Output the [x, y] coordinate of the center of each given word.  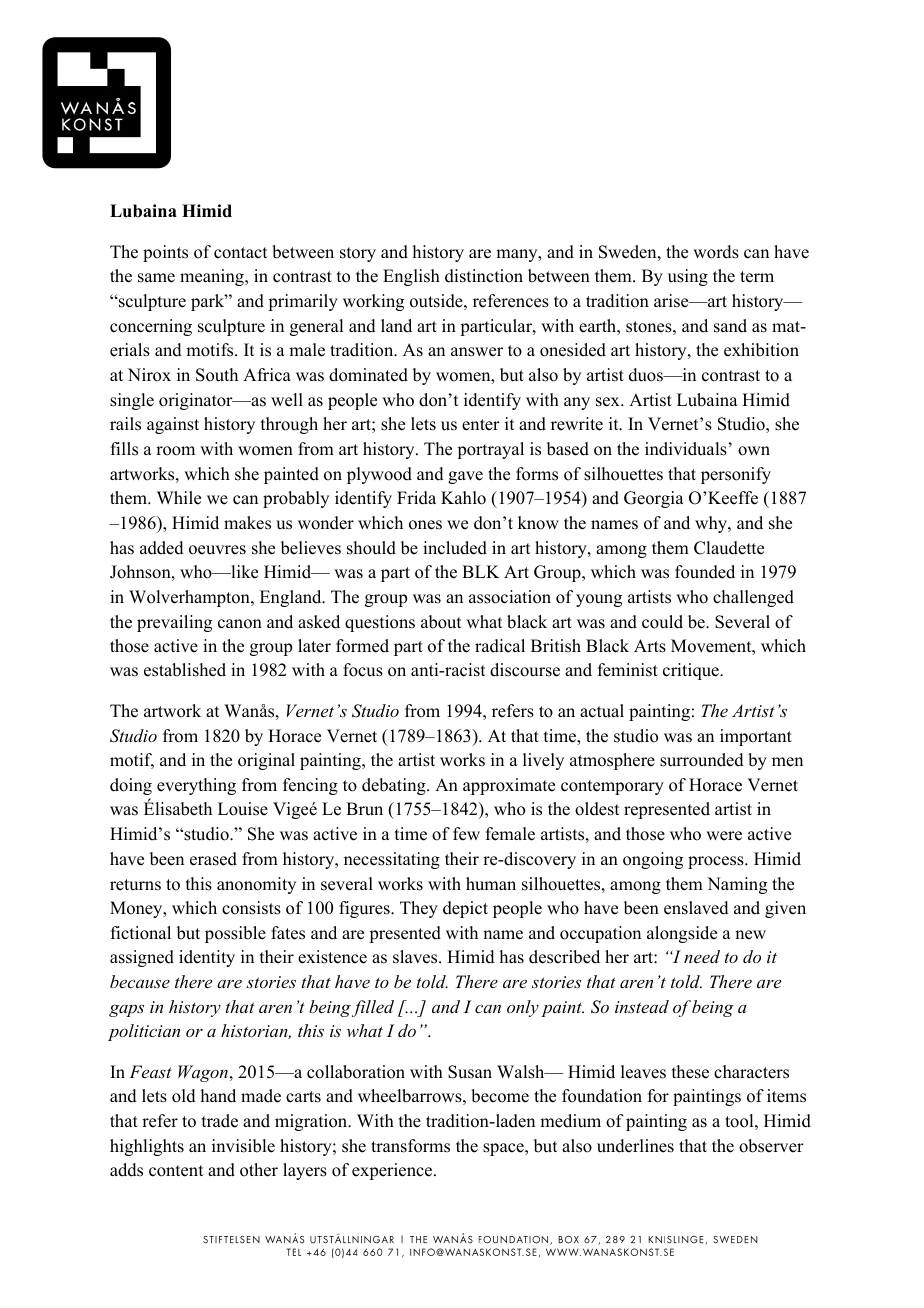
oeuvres [217, 550]
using [688, 277]
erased [213, 859]
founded [705, 572]
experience [393, 1171]
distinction [484, 276]
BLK [481, 571]
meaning [213, 277]
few [466, 834]
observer [771, 1146]
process [717, 862]
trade [220, 1121]
